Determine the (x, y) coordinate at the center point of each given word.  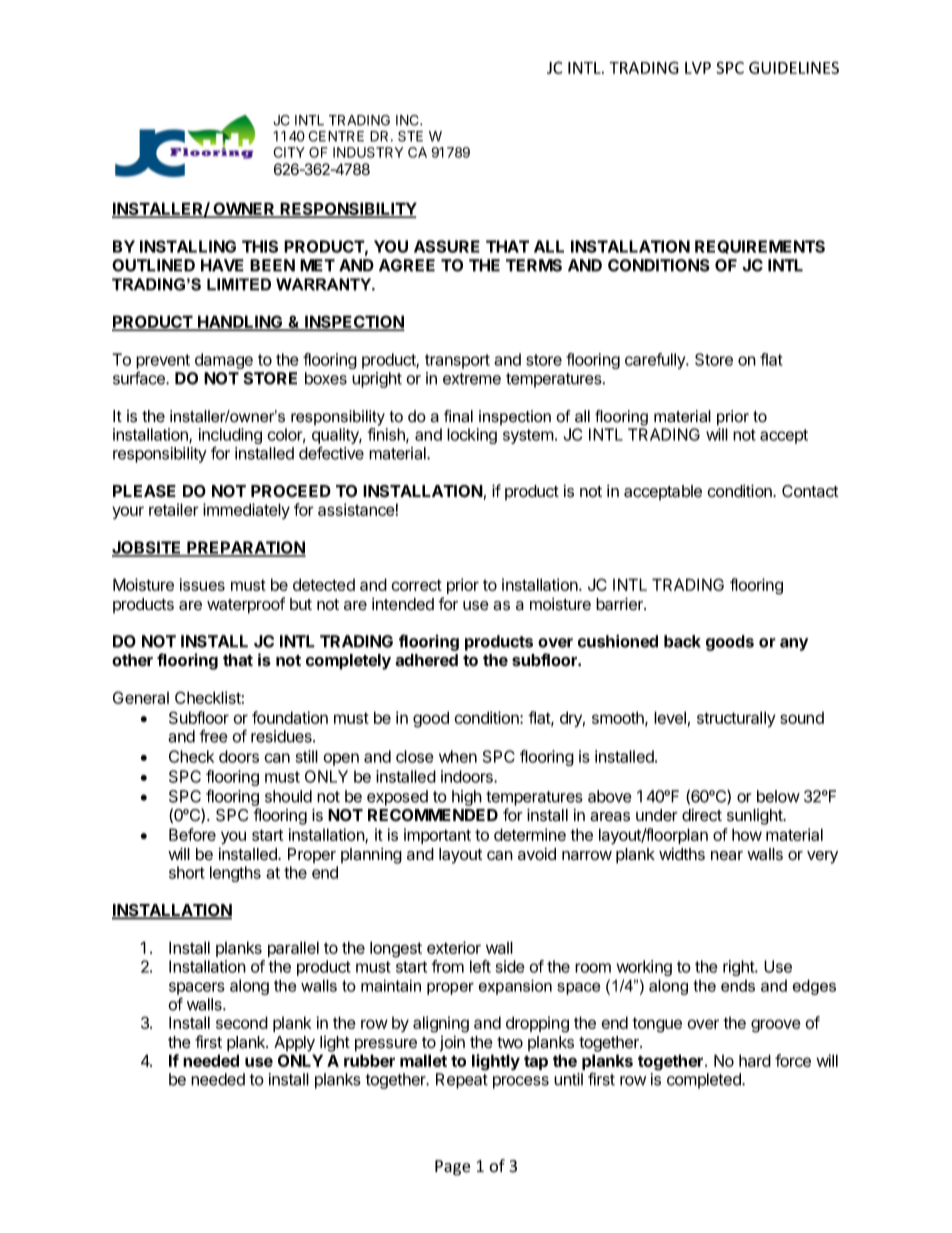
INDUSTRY (368, 152)
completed (705, 1081)
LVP (698, 68)
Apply (294, 1044)
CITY (289, 152)
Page (452, 1168)
